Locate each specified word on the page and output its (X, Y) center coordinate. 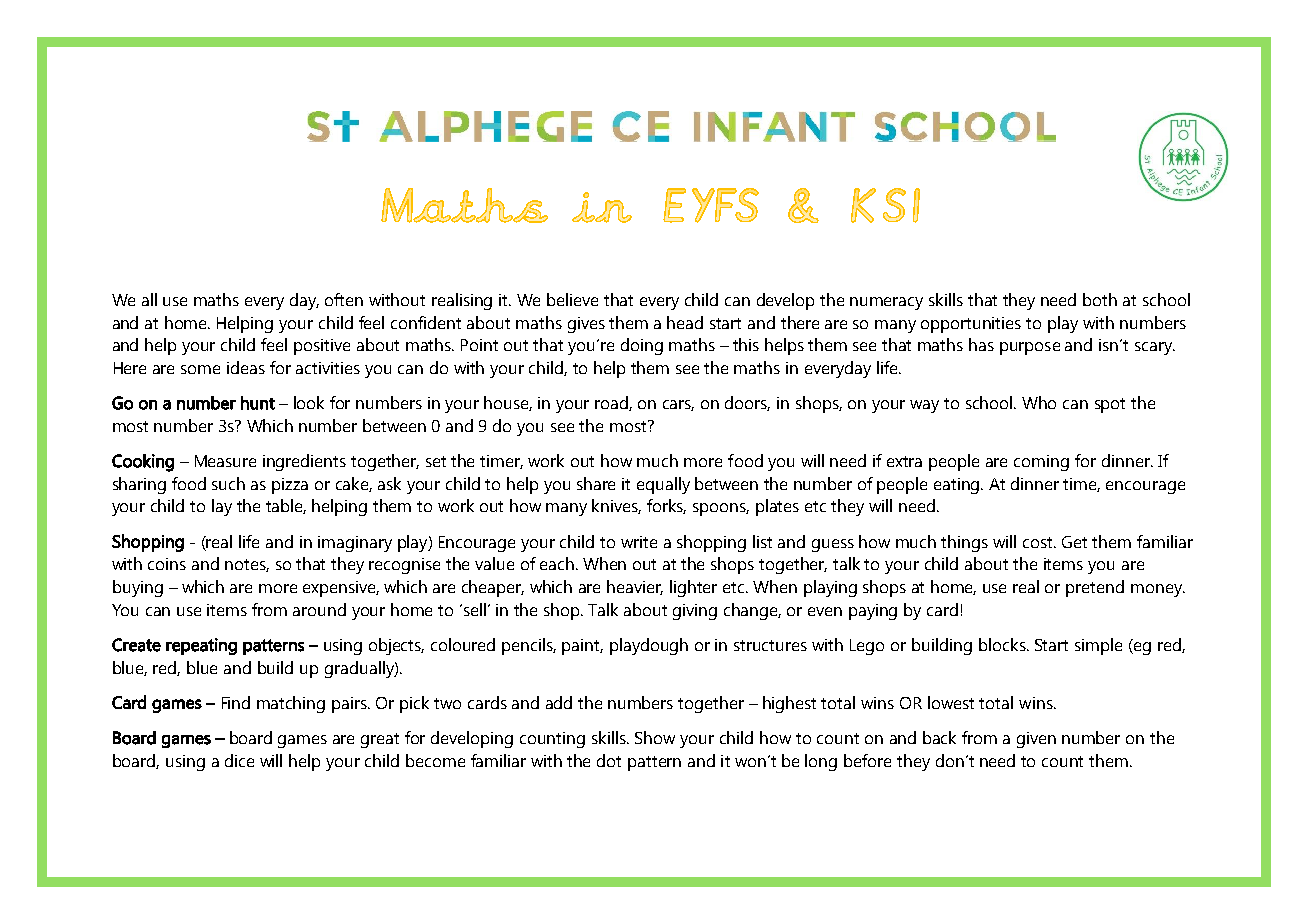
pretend (1095, 588)
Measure (225, 461)
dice (239, 760)
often (344, 299)
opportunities (971, 325)
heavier (635, 587)
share (596, 483)
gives (586, 325)
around (319, 609)
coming (1041, 463)
